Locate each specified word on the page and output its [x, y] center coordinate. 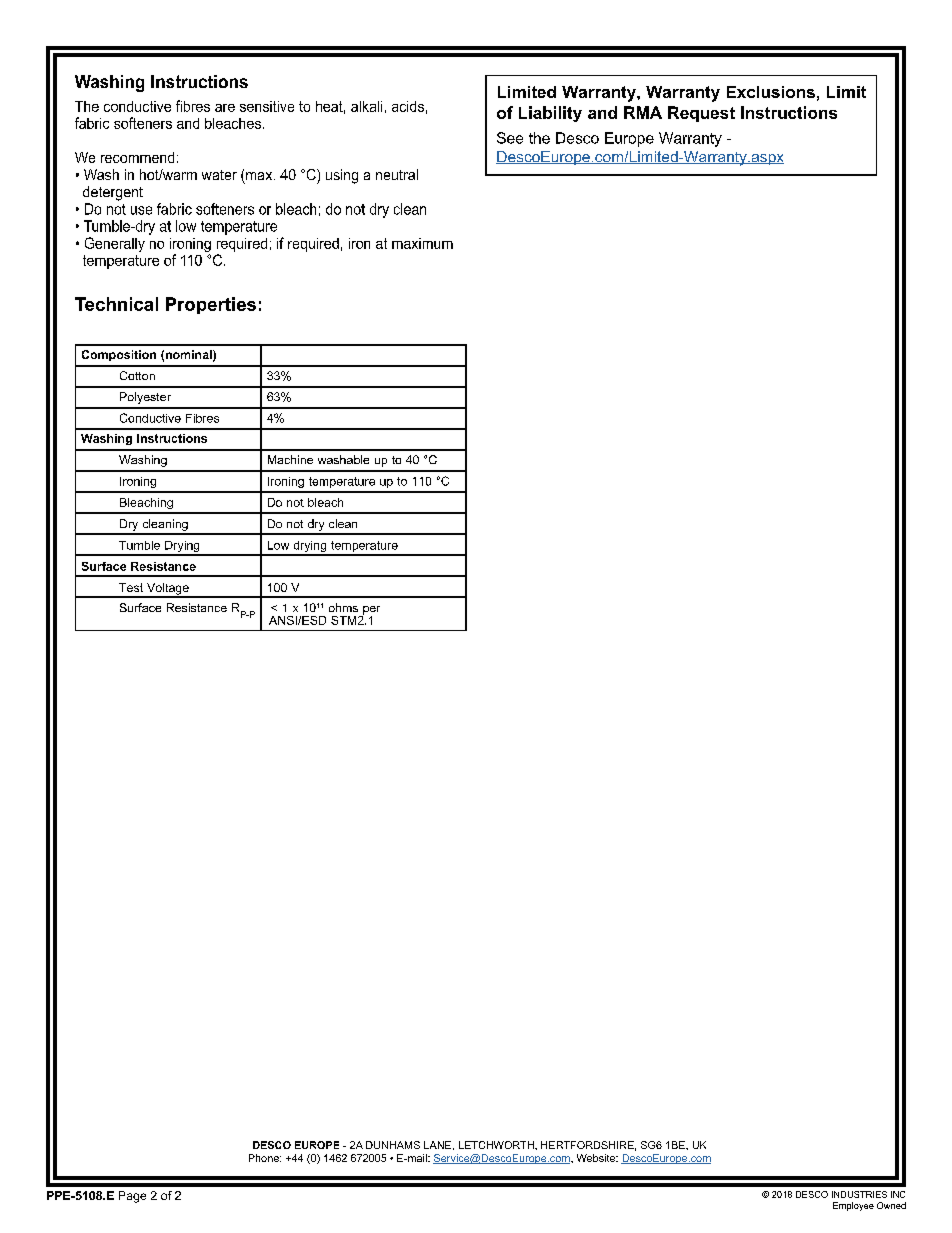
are [225, 108]
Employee [853, 1206]
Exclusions [771, 92]
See [510, 138]
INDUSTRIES [859, 1194]
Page [132, 1197]
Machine [290, 459]
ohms [343, 607]
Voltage [168, 590]
